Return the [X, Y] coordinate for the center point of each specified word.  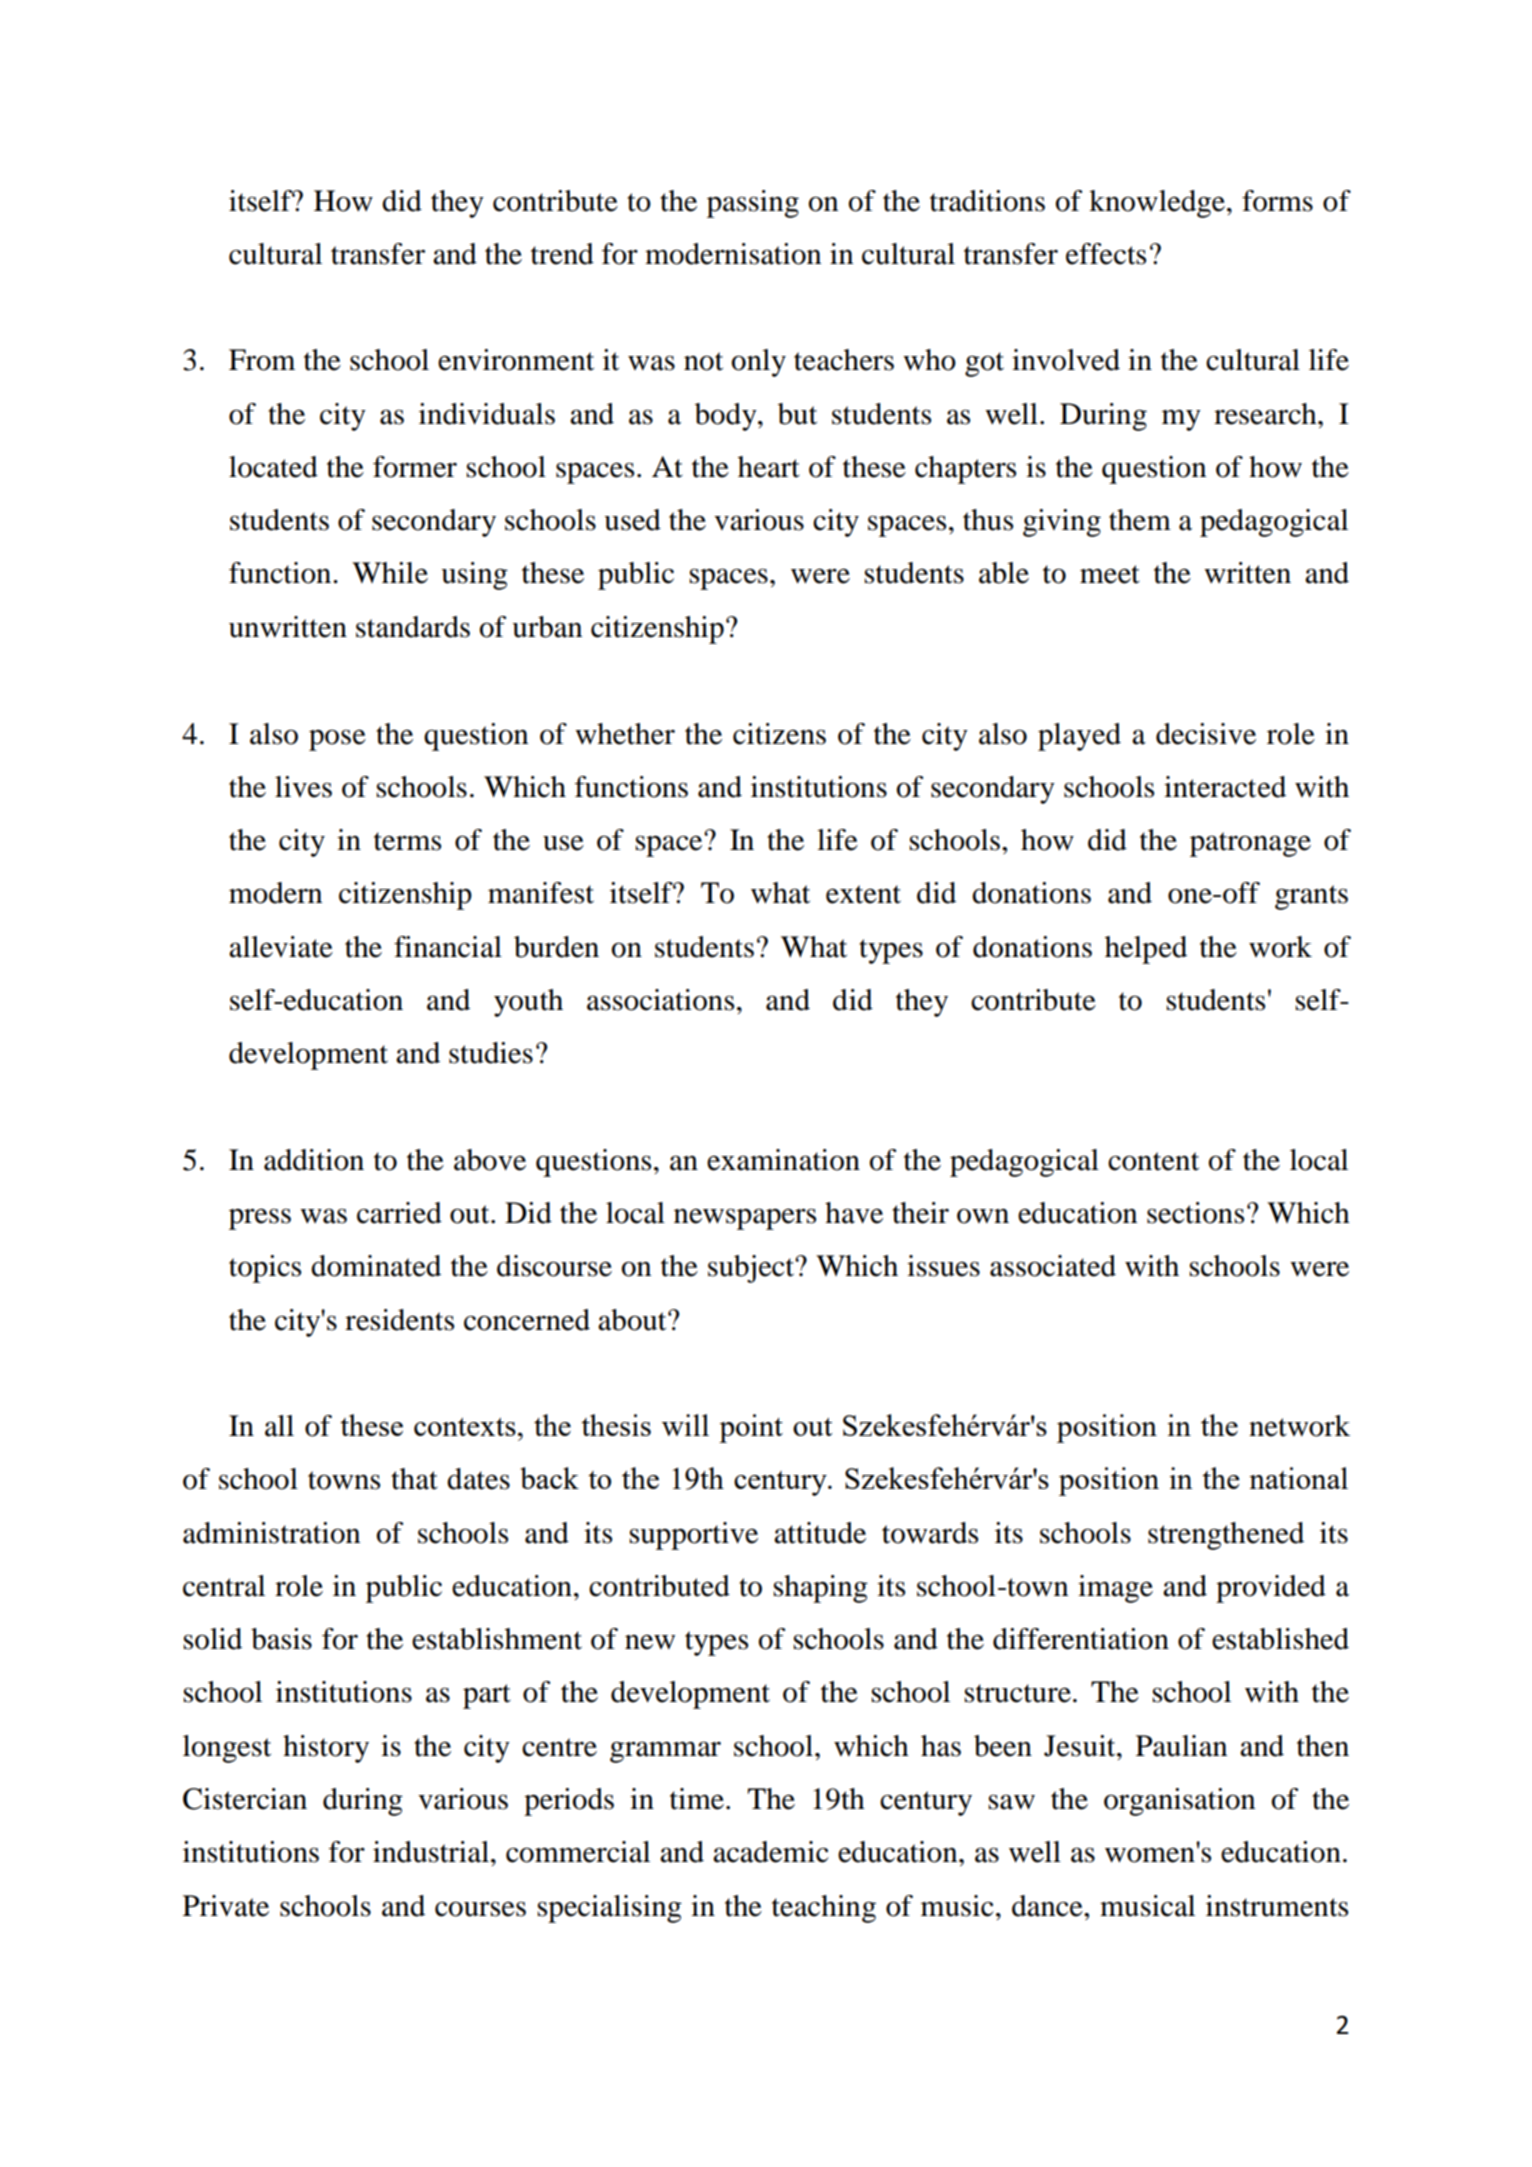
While [390, 573]
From [262, 360]
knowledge [1158, 204]
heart [769, 467]
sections [1195, 1213]
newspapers [745, 1219]
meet [1110, 574]
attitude [820, 1533]
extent [863, 894]
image [1115, 1589]
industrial [431, 1852]
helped [1146, 950]
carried [399, 1213]
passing [753, 204]
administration [271, 1533]
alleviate [281, 947]
